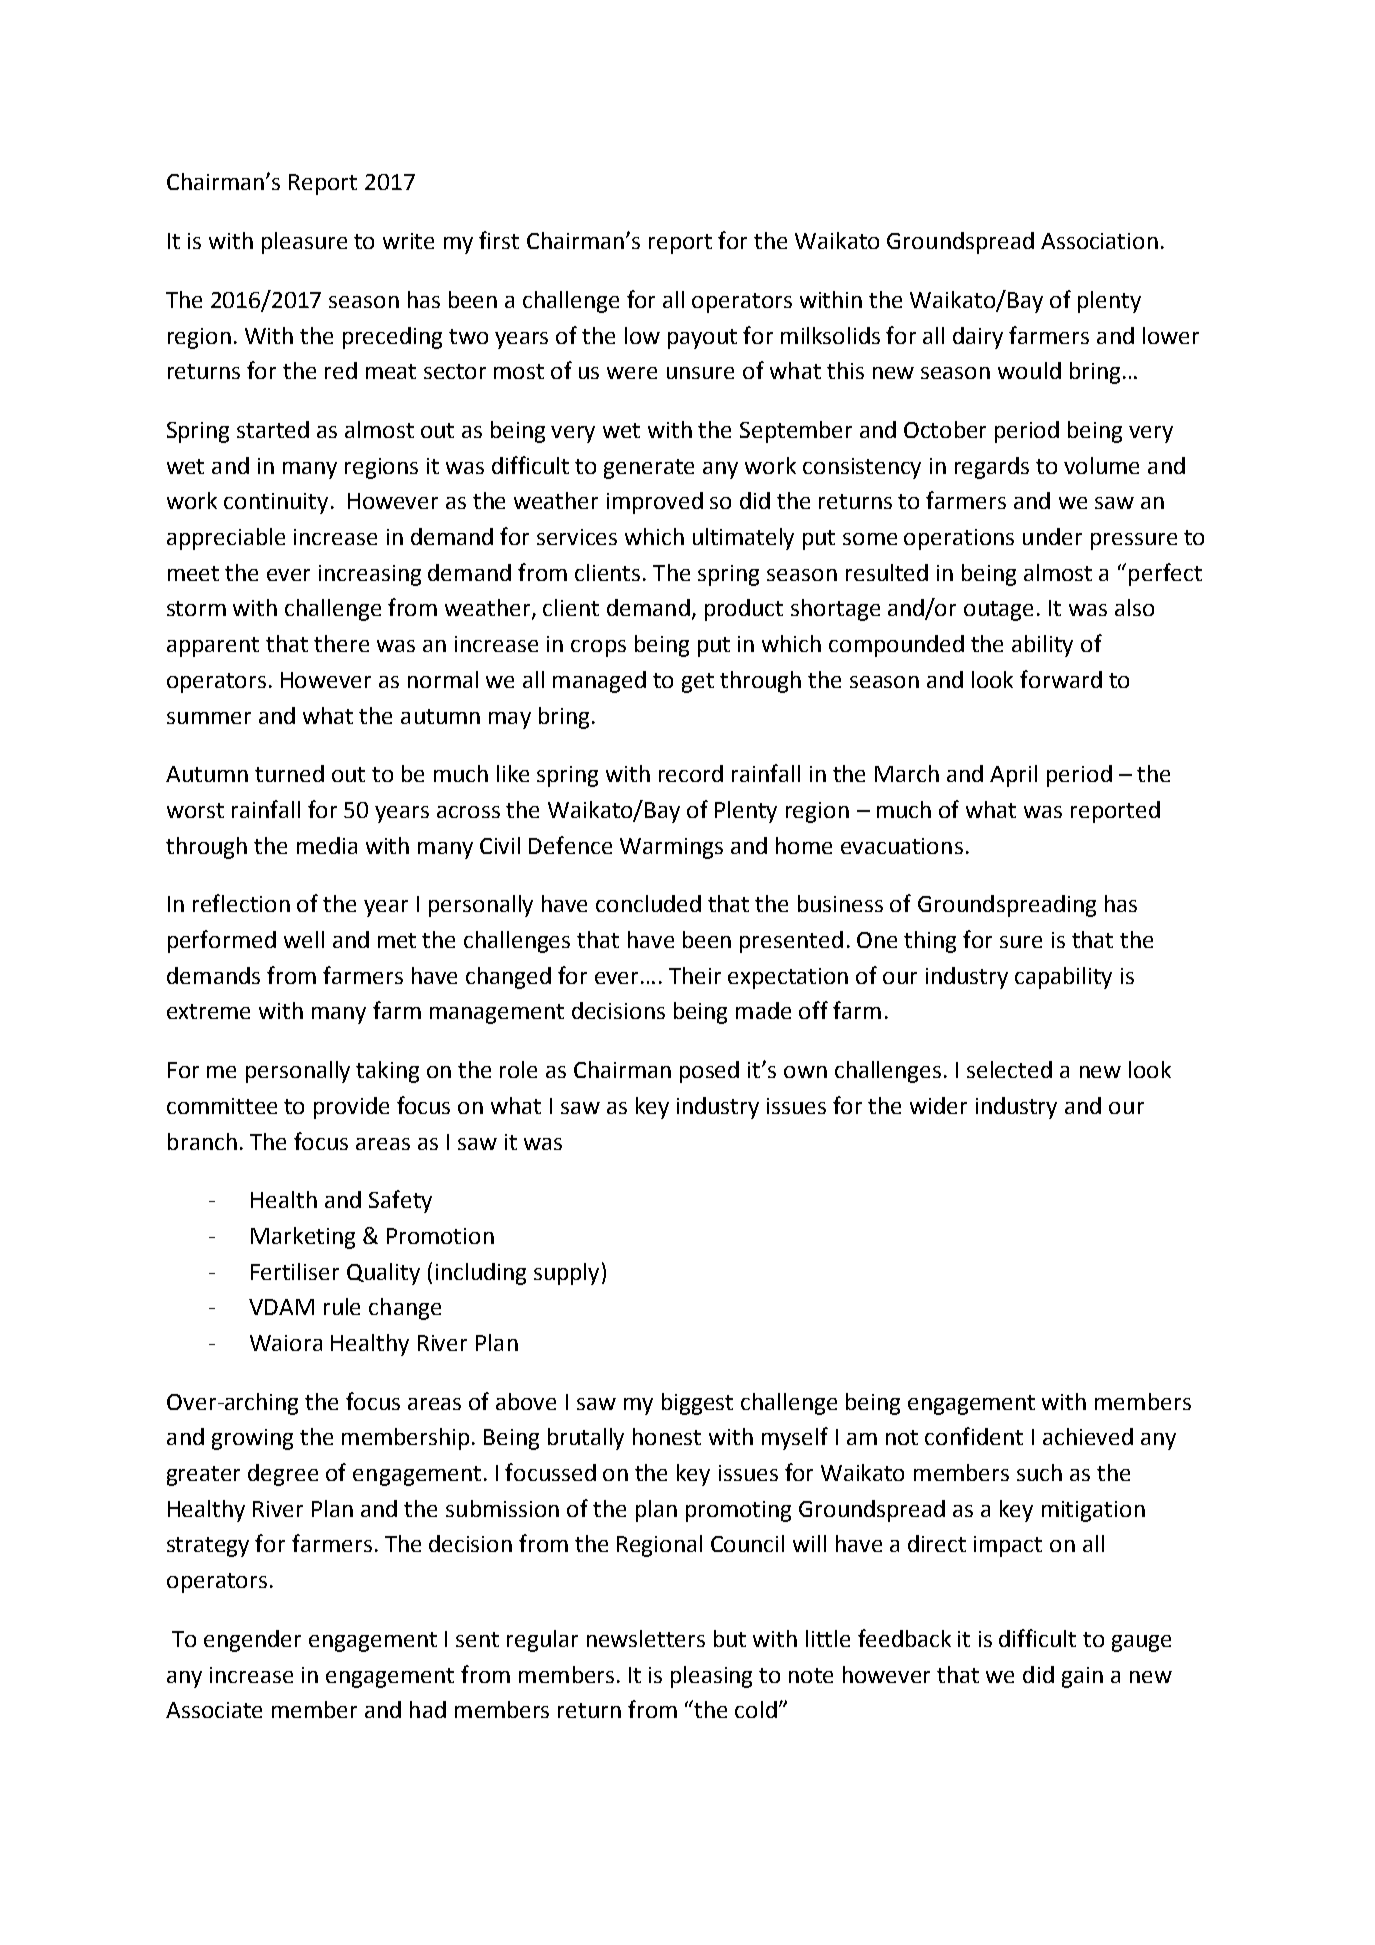  I want to click on there, so click(341, 643).
